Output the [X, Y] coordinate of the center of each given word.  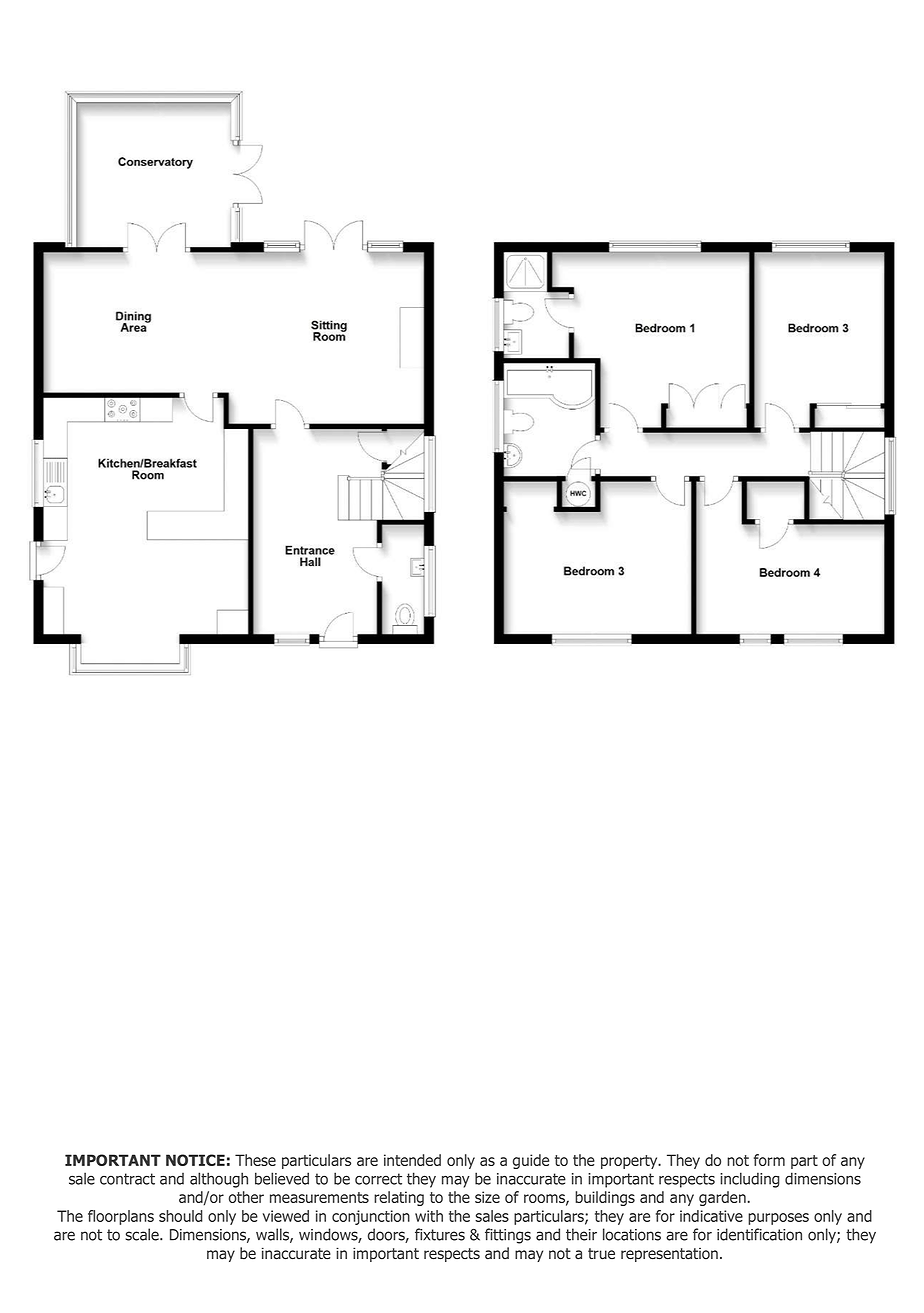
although [219, 1180]
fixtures [440, 1234]
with [429, 1216]
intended [412, 1160]
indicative [711, 1216]
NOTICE [195, 1160]
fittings [508, 1236]
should [181, 1216]
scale [143, 1234]
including [750, 1180]
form [769, 1160]
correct [378, 1179]
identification [759, 1234]
